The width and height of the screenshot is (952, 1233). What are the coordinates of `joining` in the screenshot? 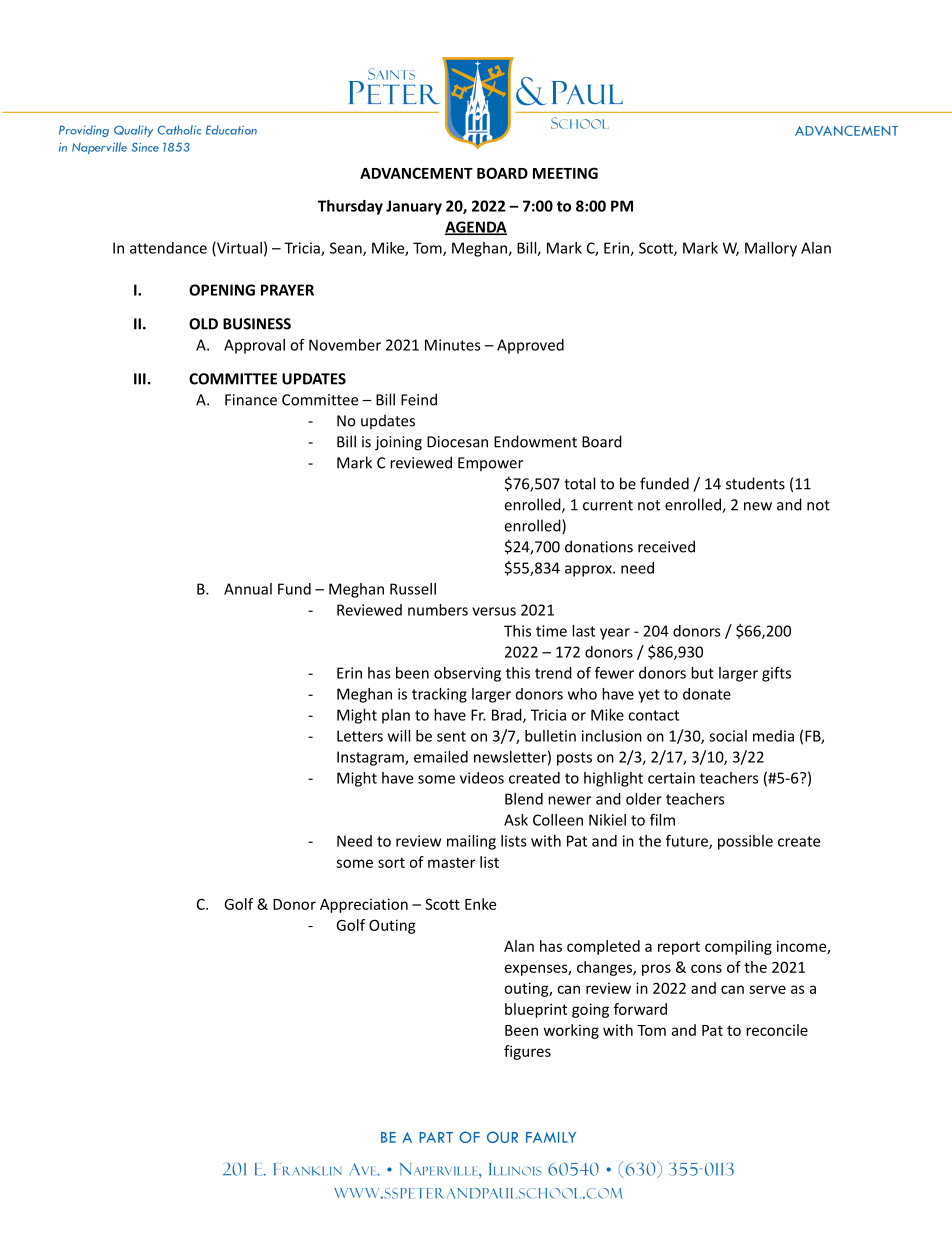 It's located at (398, 443).
